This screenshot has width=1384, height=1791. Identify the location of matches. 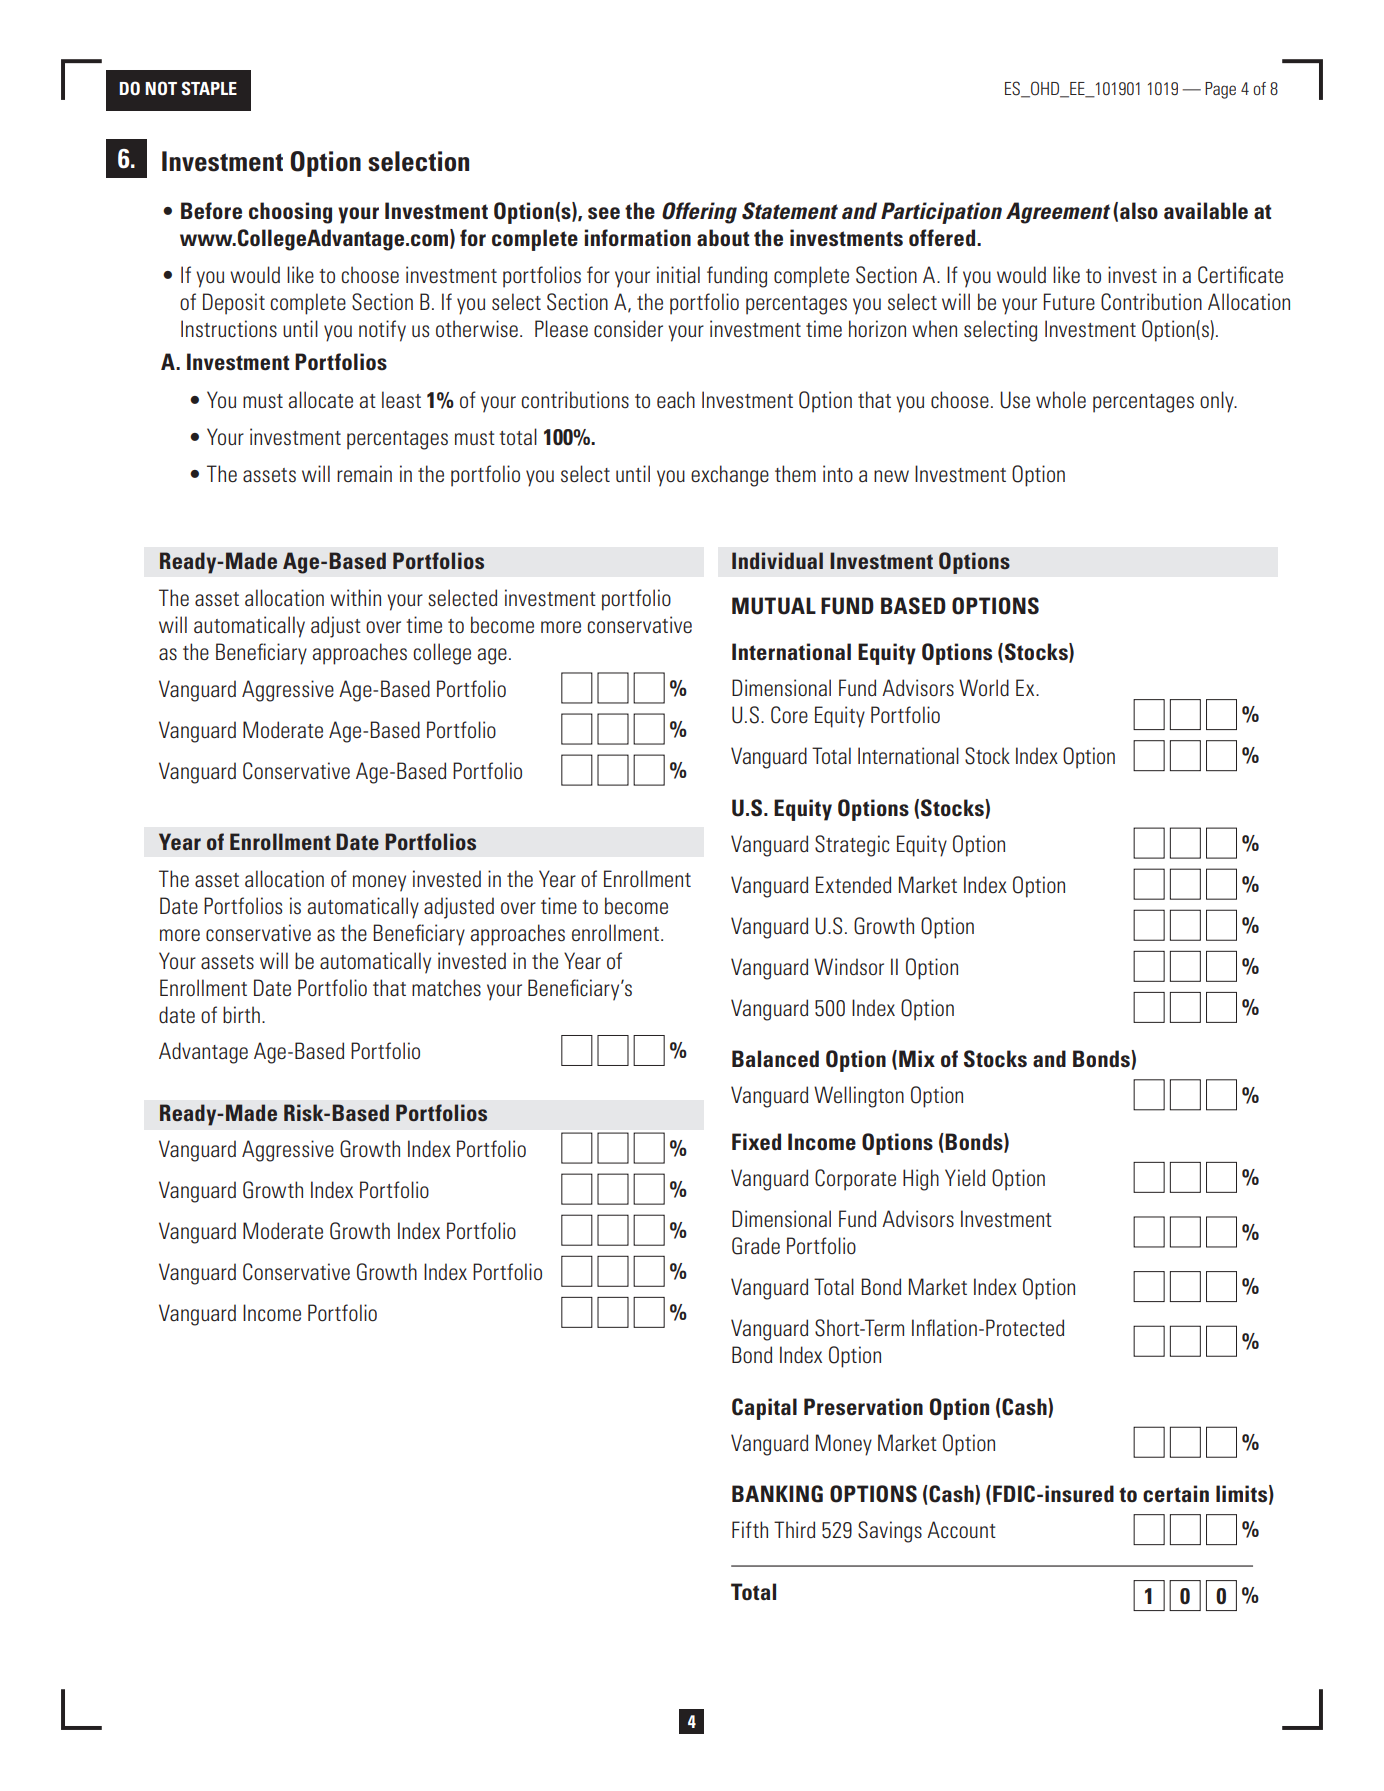
(446, 987).
